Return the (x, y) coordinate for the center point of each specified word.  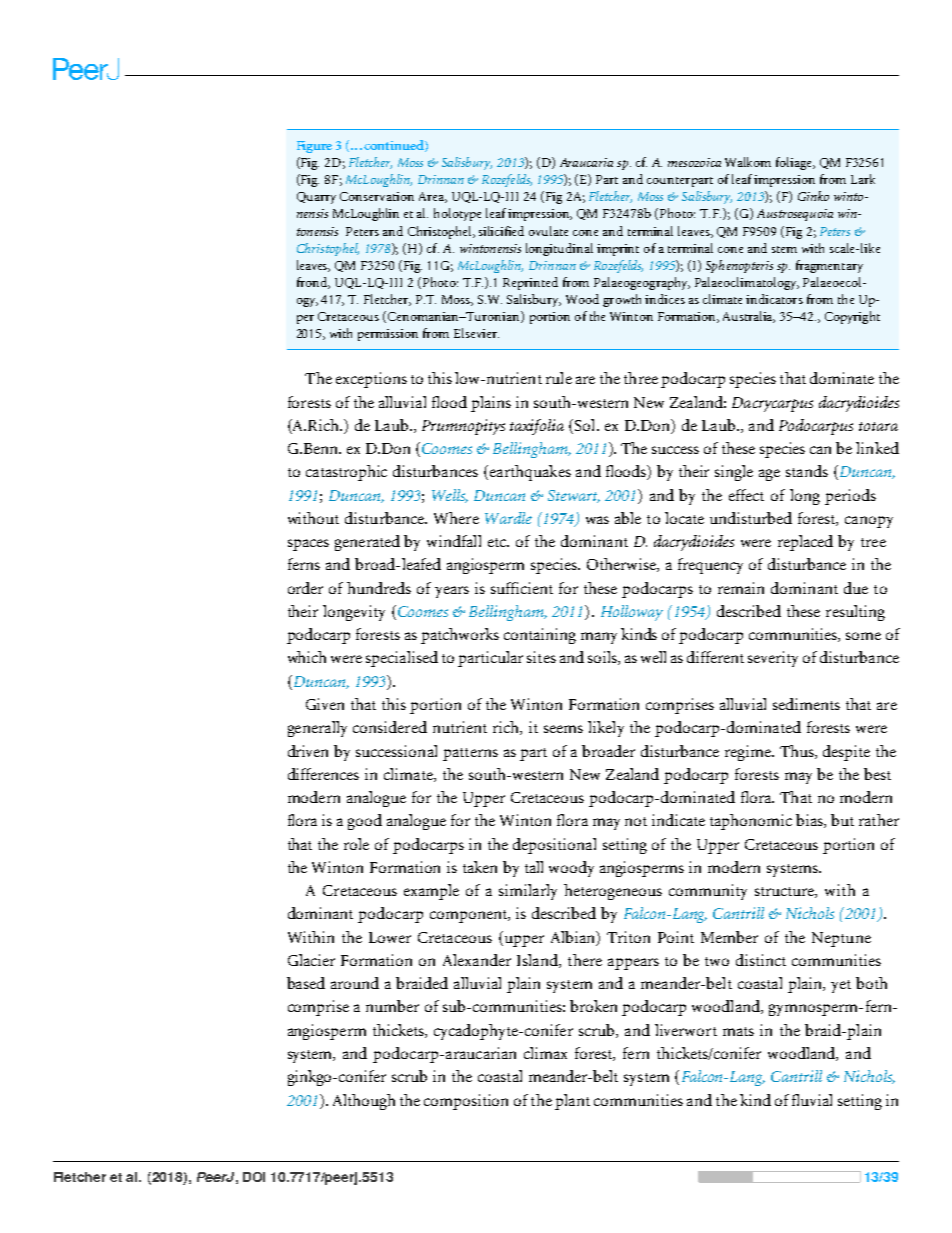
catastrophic (346, 473)
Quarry (316, 198)
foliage (795, 163)
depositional (554, 846)
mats (738, 1031)
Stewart (574, 496)
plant (572, 1102)
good (365, 822)
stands (807, 471)
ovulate (548, 231)
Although (364, 1102)
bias (810, 821)
